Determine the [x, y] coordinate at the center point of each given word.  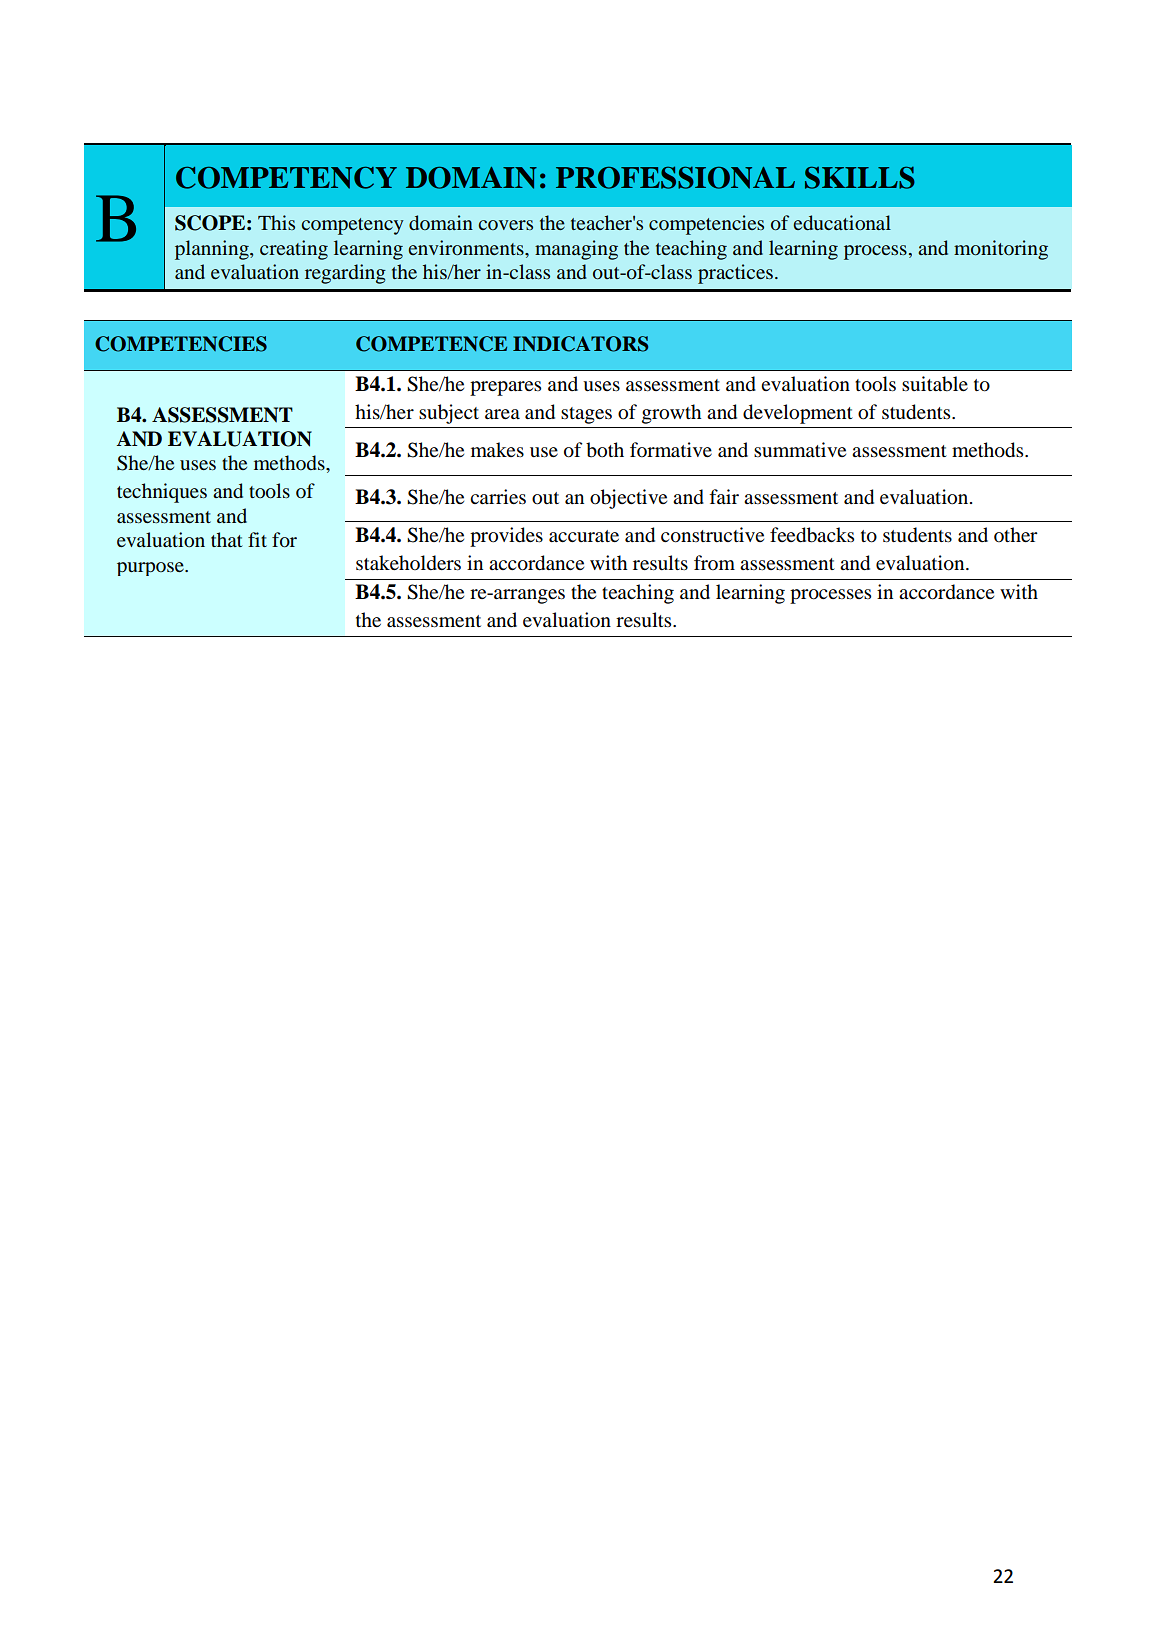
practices [735, 274]
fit [257, 539]
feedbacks [812, 535]
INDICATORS [580, 344]
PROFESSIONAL [675, 177]
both [605, 450]
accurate [584, 536]
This [276, 222]
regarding [345, 274]
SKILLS [860, 178]
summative [800, 449]
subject [449, 414]
